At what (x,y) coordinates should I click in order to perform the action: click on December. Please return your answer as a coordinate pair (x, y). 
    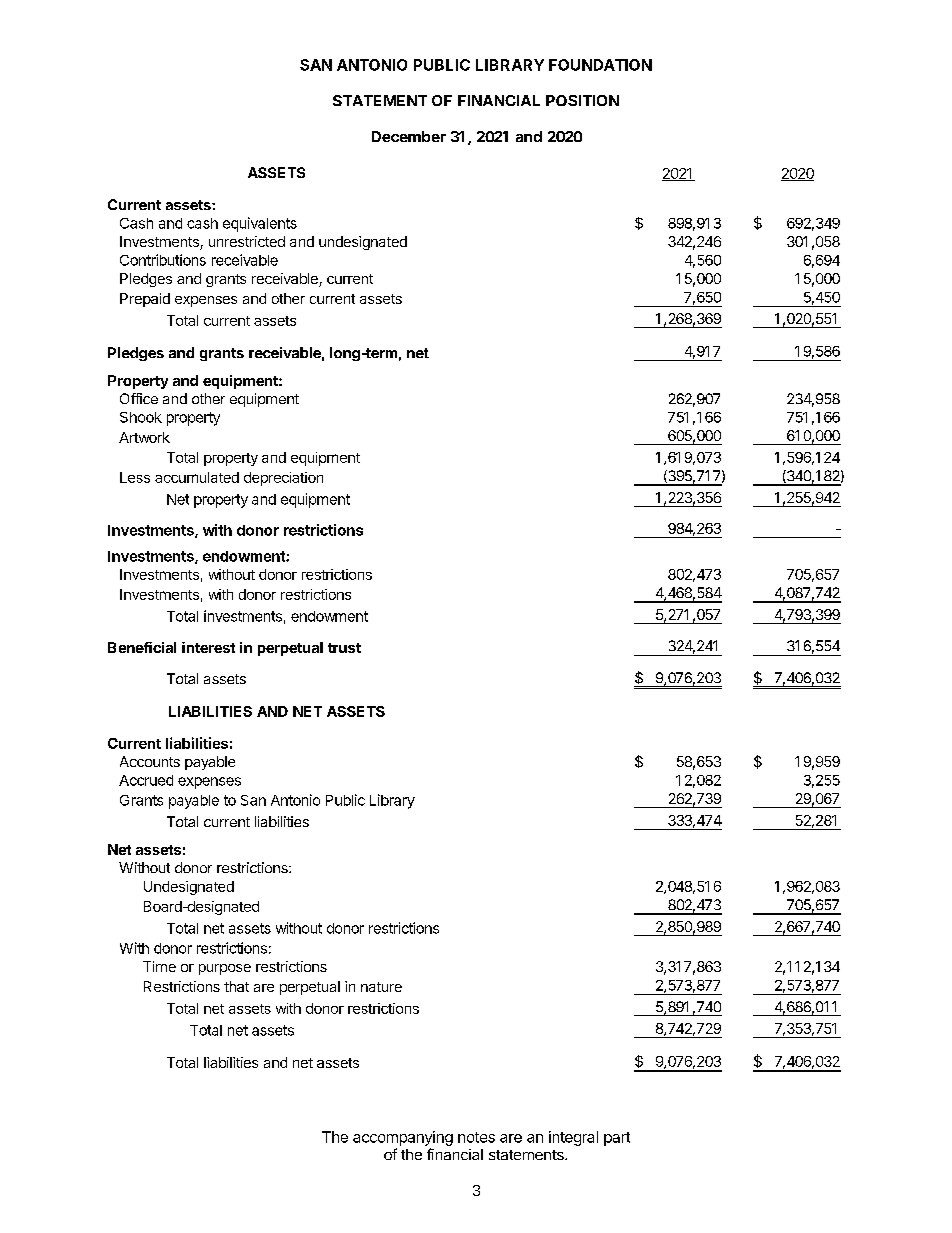
    Looking at the image, I should click on (409, 136).
